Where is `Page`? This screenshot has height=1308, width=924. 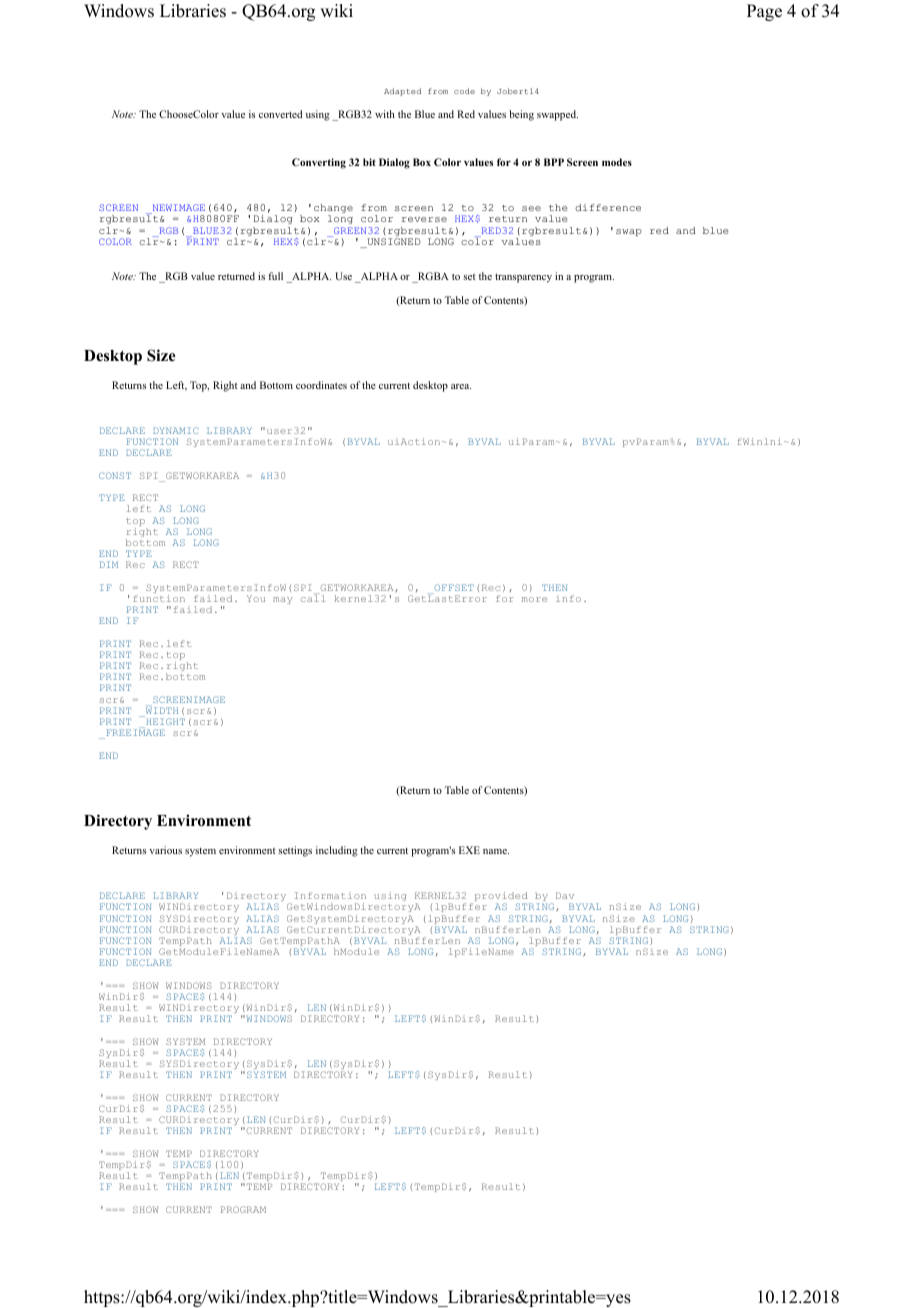
Page is located at coordinates (764, 12).
